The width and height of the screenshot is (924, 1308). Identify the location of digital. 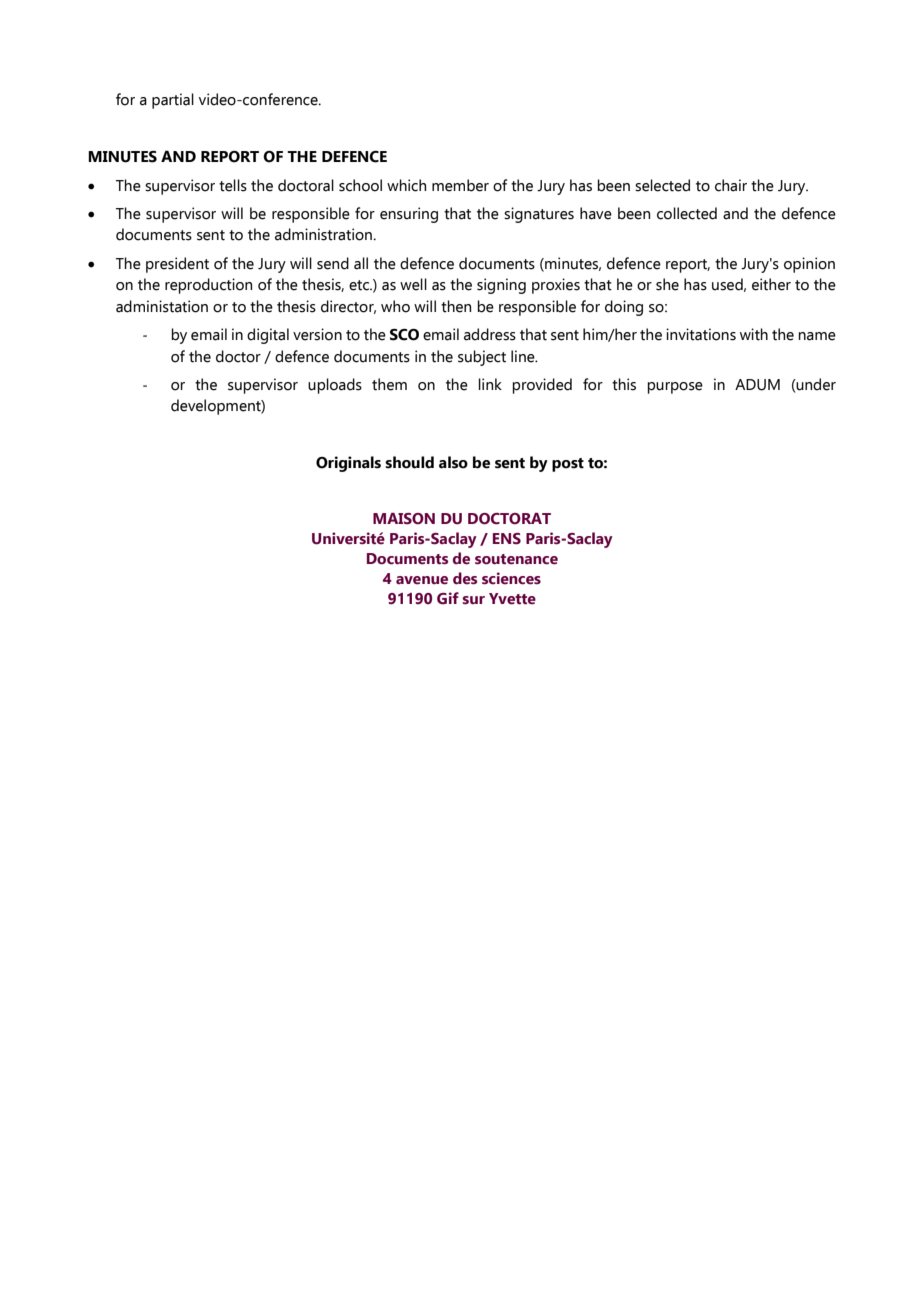
(268, 336).
